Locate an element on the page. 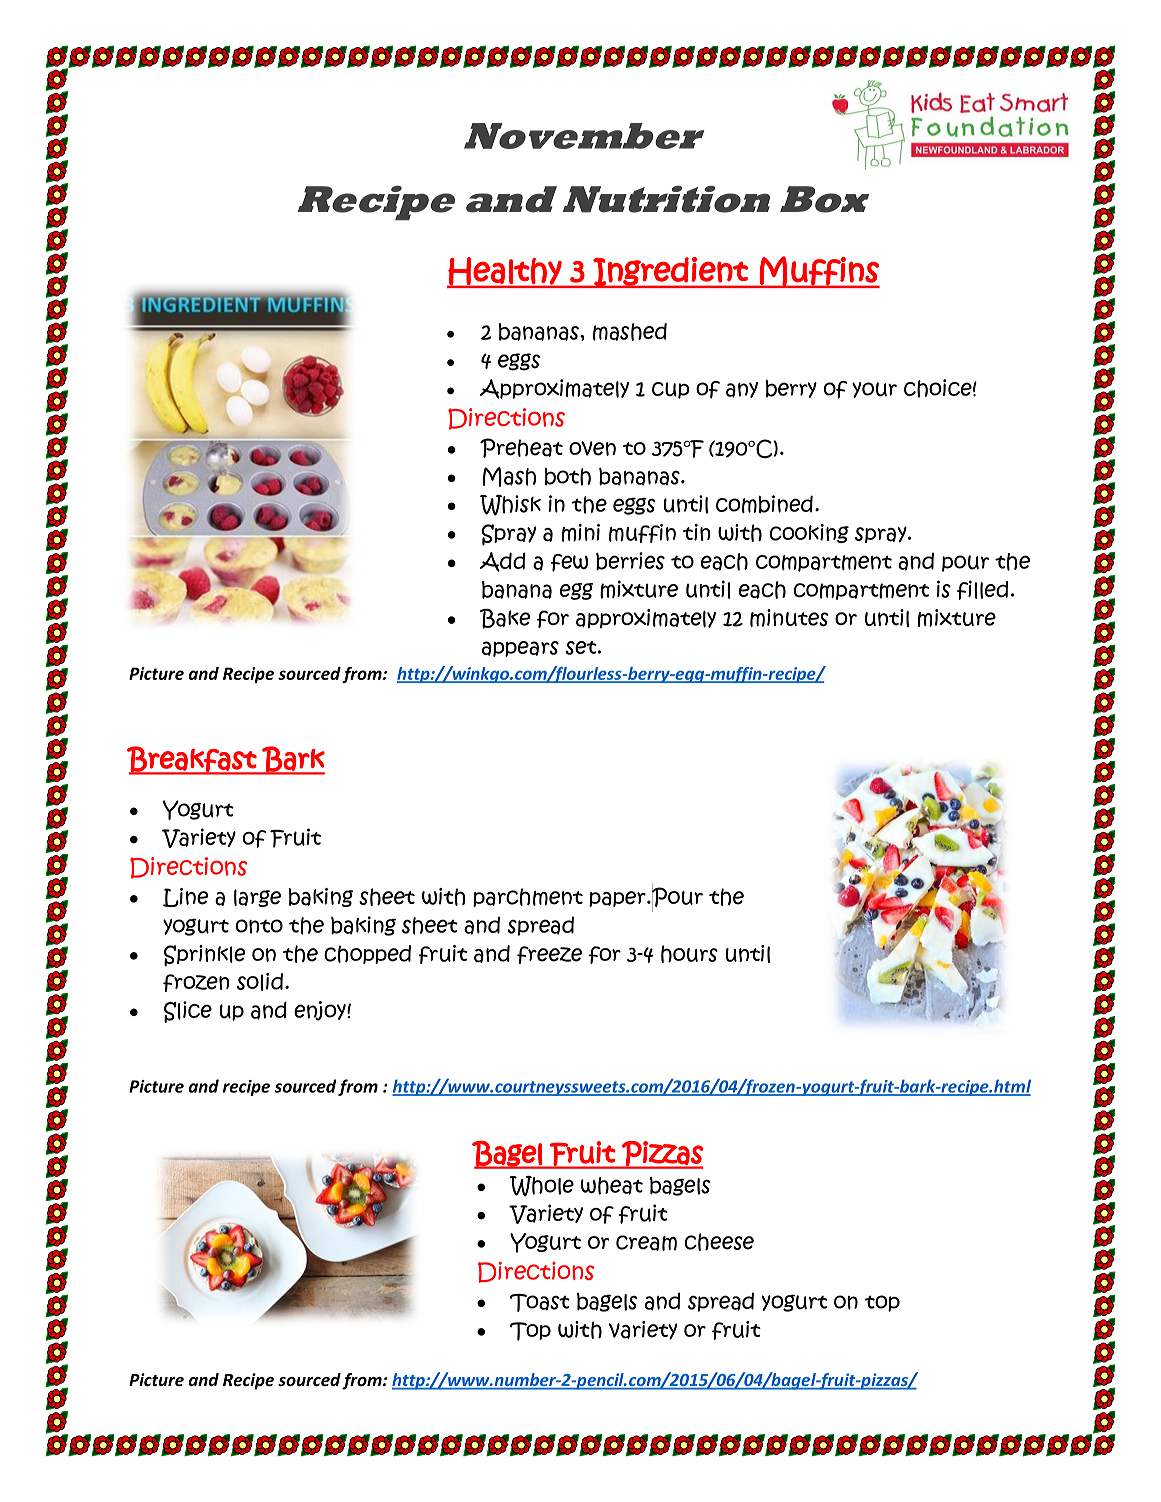 This page has height=1502, width=1161. wheat is located at coordinates (612, 1186).
